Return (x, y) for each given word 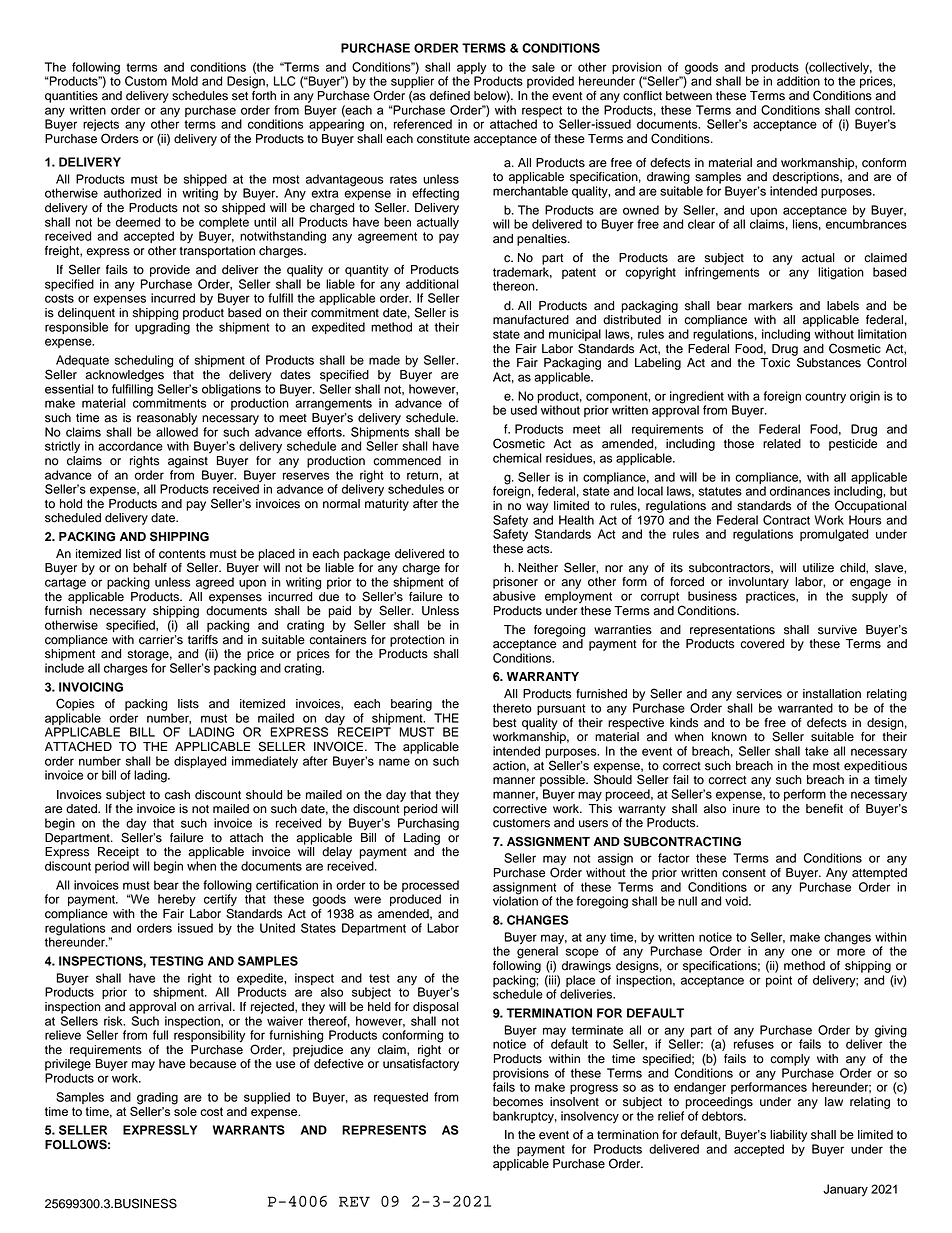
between (689, 96)
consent (744, 873)
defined (450, 96)
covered (762, 644)
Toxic (775, 363)
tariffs (203, 640)
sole (185, 1110)
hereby (177, 900)
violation (515, 900)
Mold (185, 81)
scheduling (144, 361)
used (524, 410)
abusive (514, 596)
